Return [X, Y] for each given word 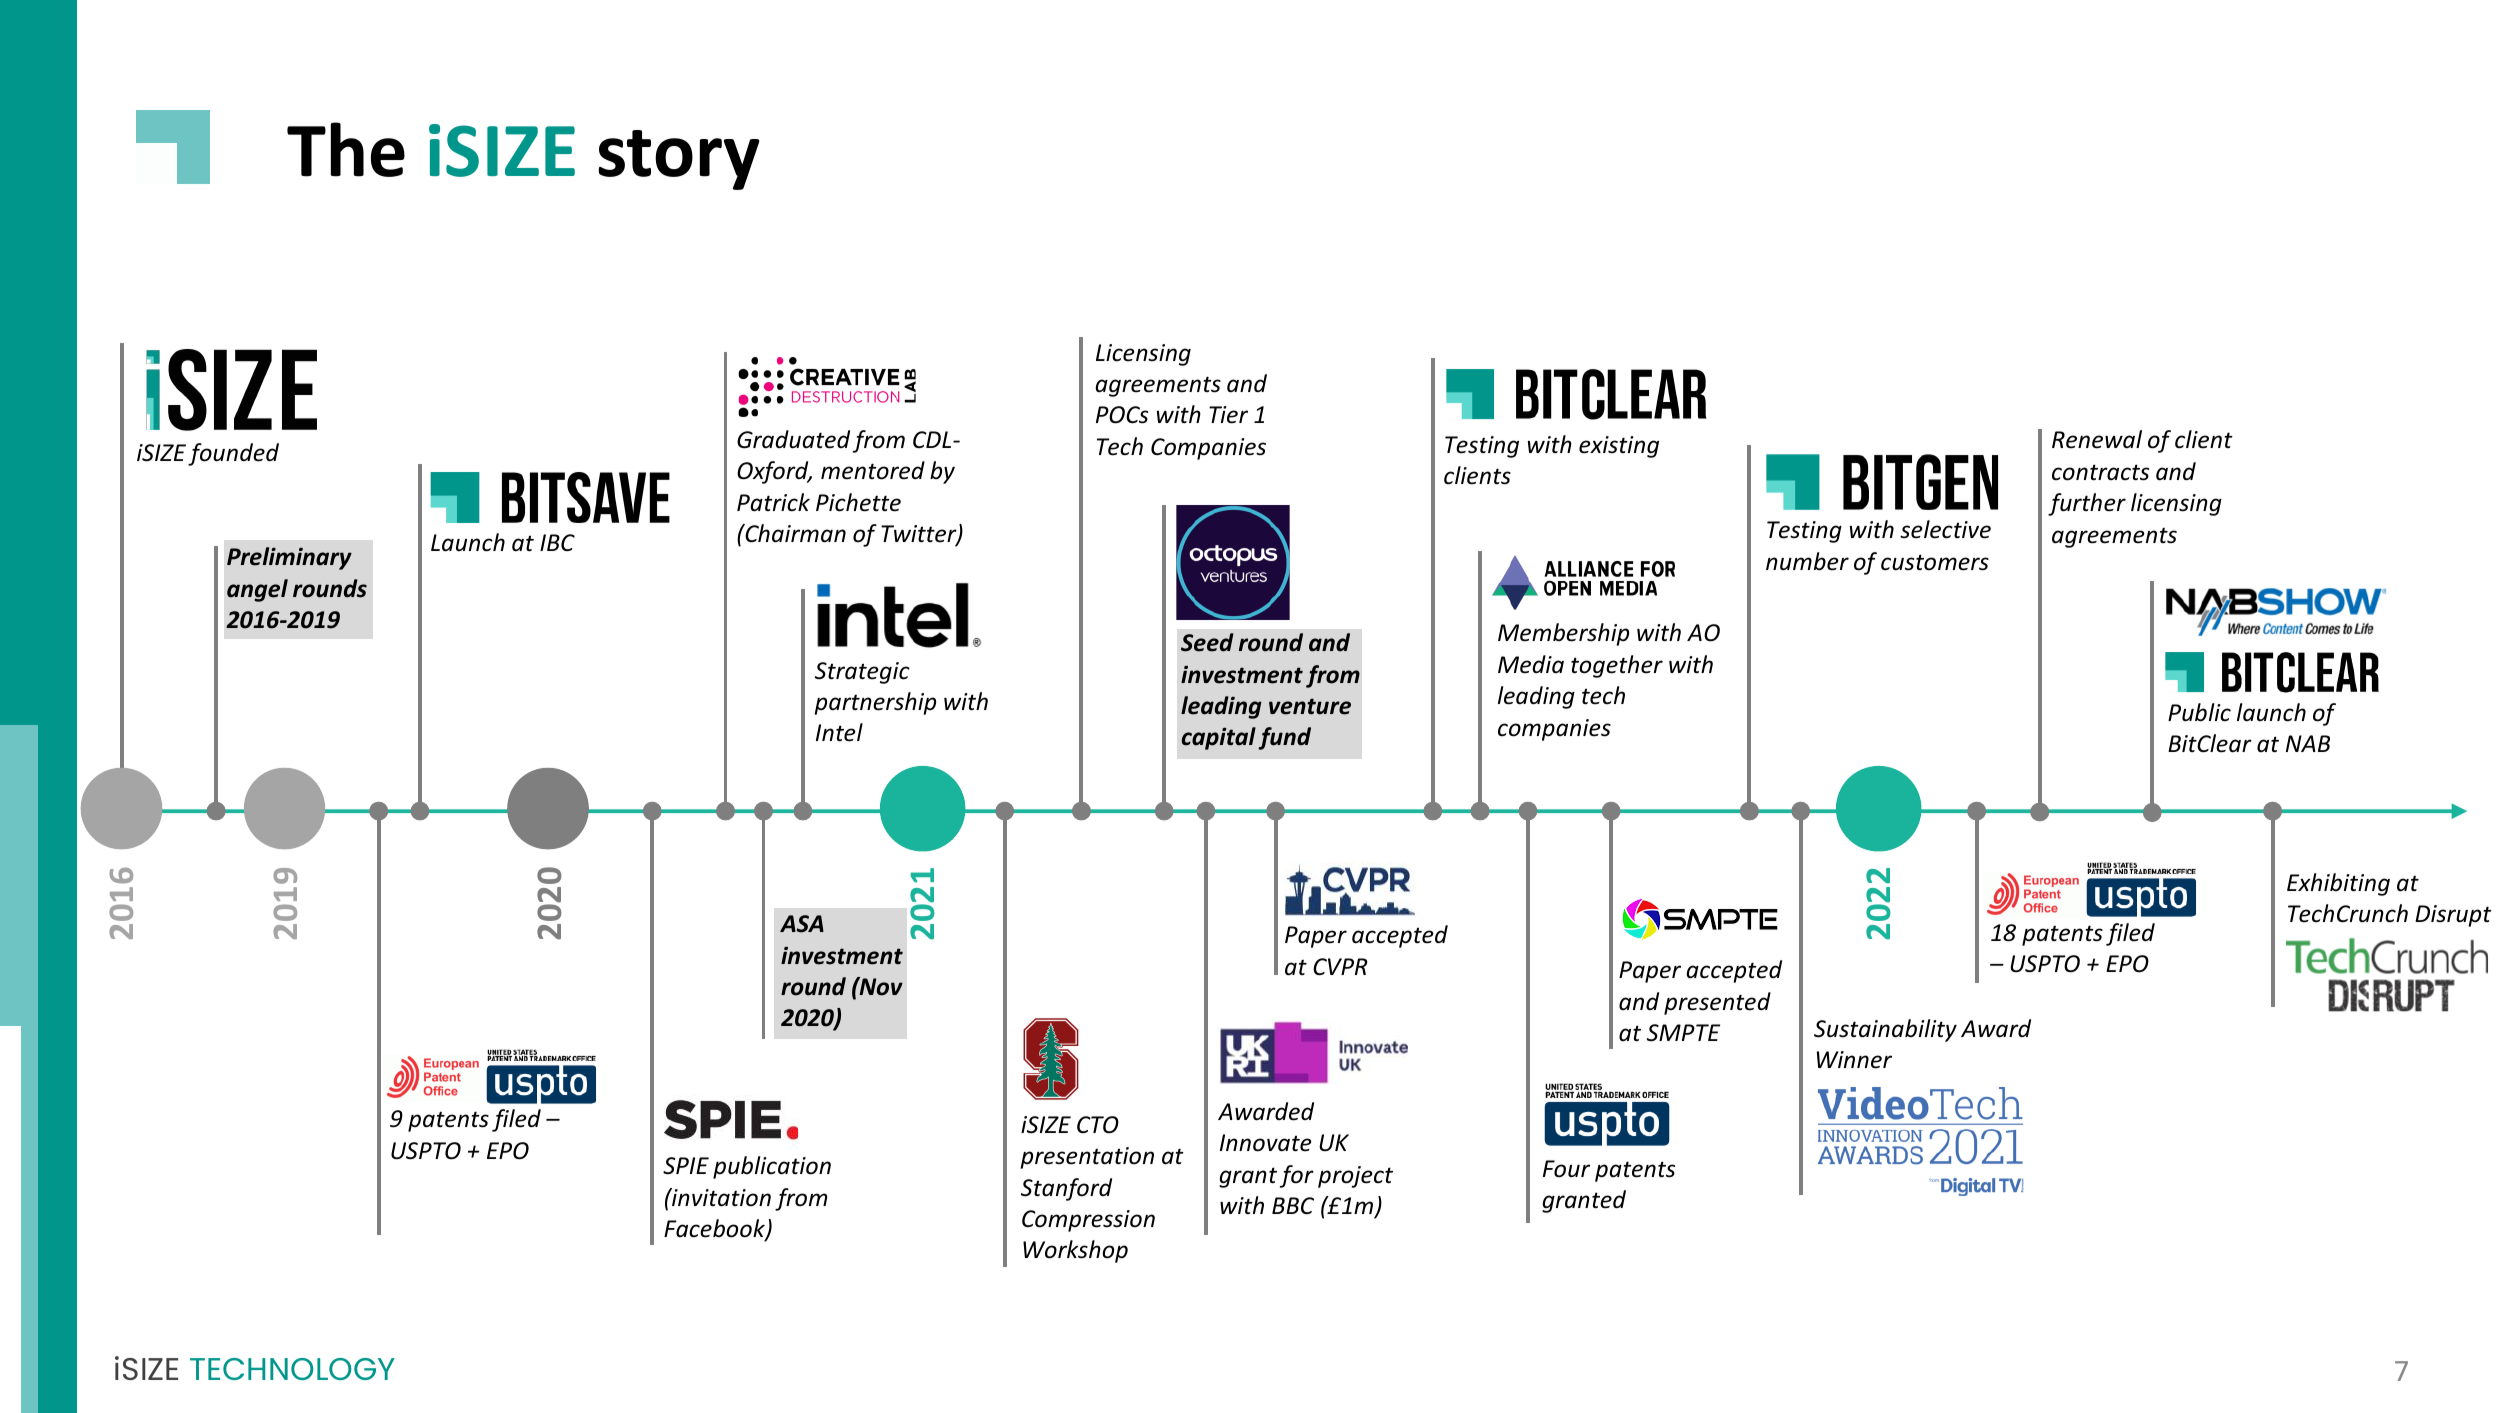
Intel [839, 732]
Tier [1228, 415]
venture [1310, 706]
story [679, 160]
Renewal [2097, 439]
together [1617, 666]
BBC [1293, 1205]
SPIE [686, 1166]
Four [1566, 1169]
